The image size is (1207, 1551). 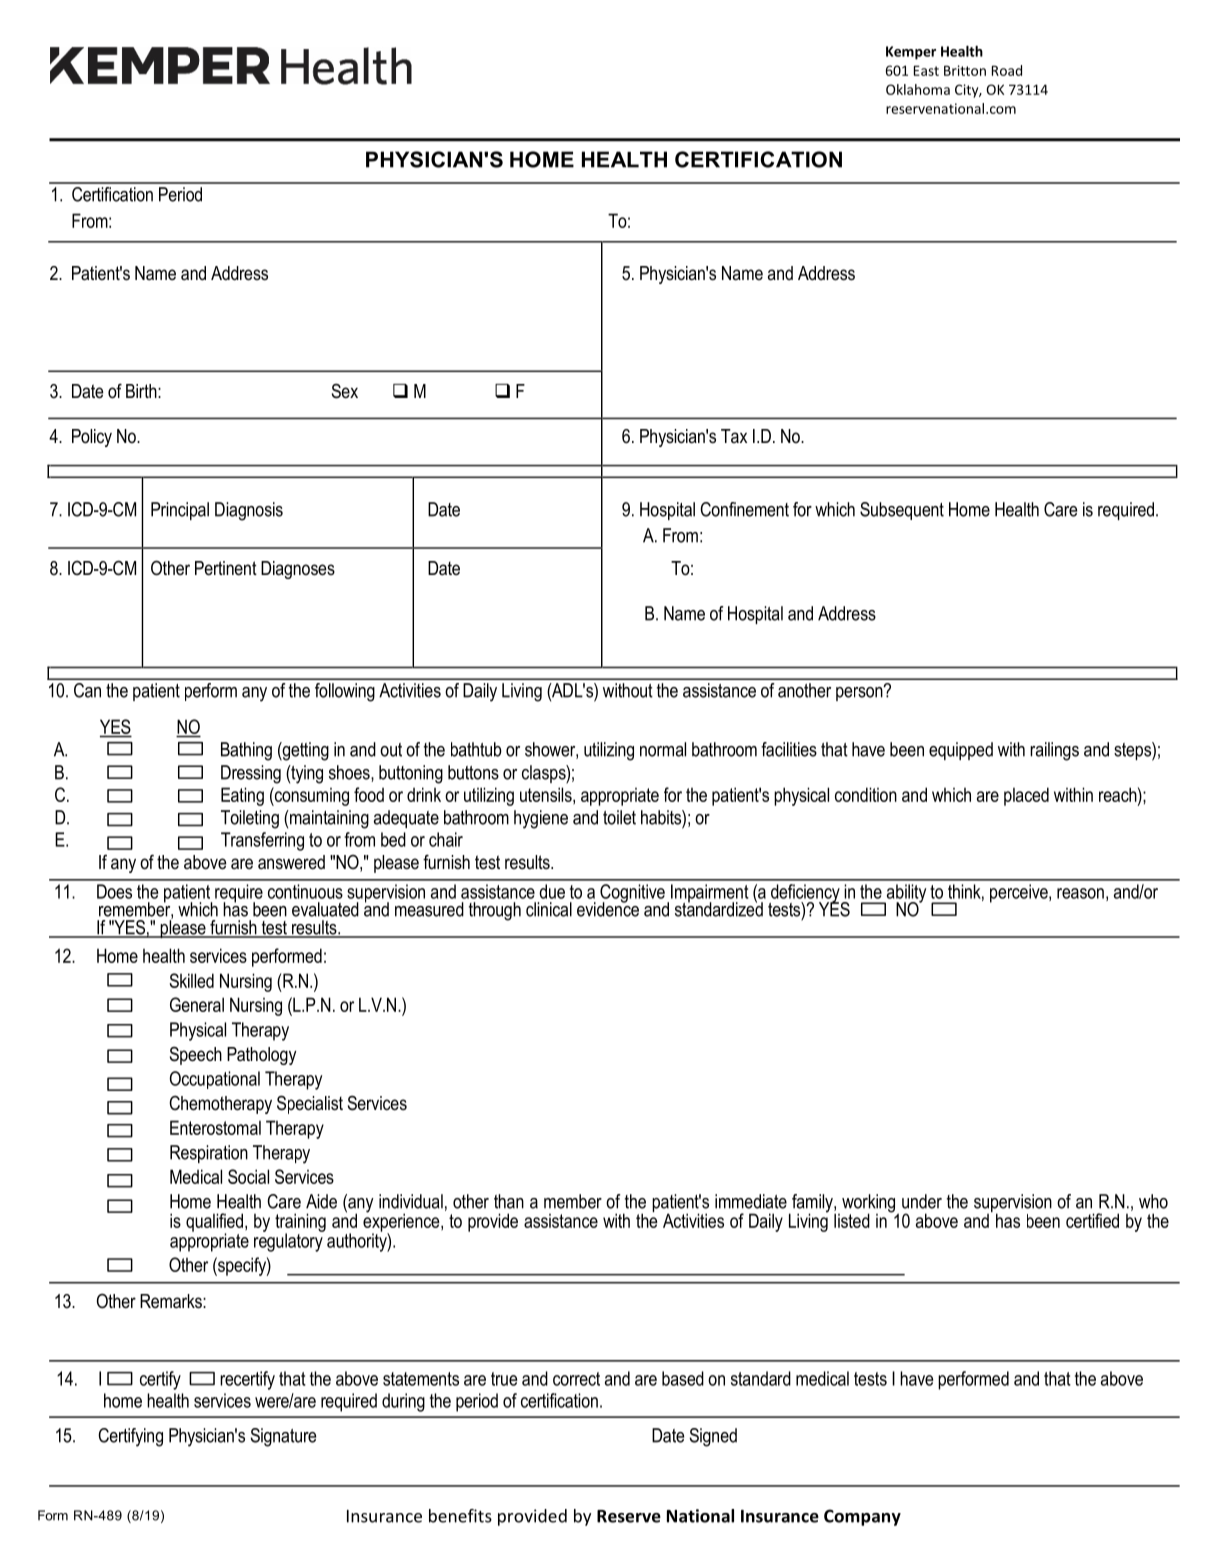 I want to click on Road, so click(x=1007, y=70).
